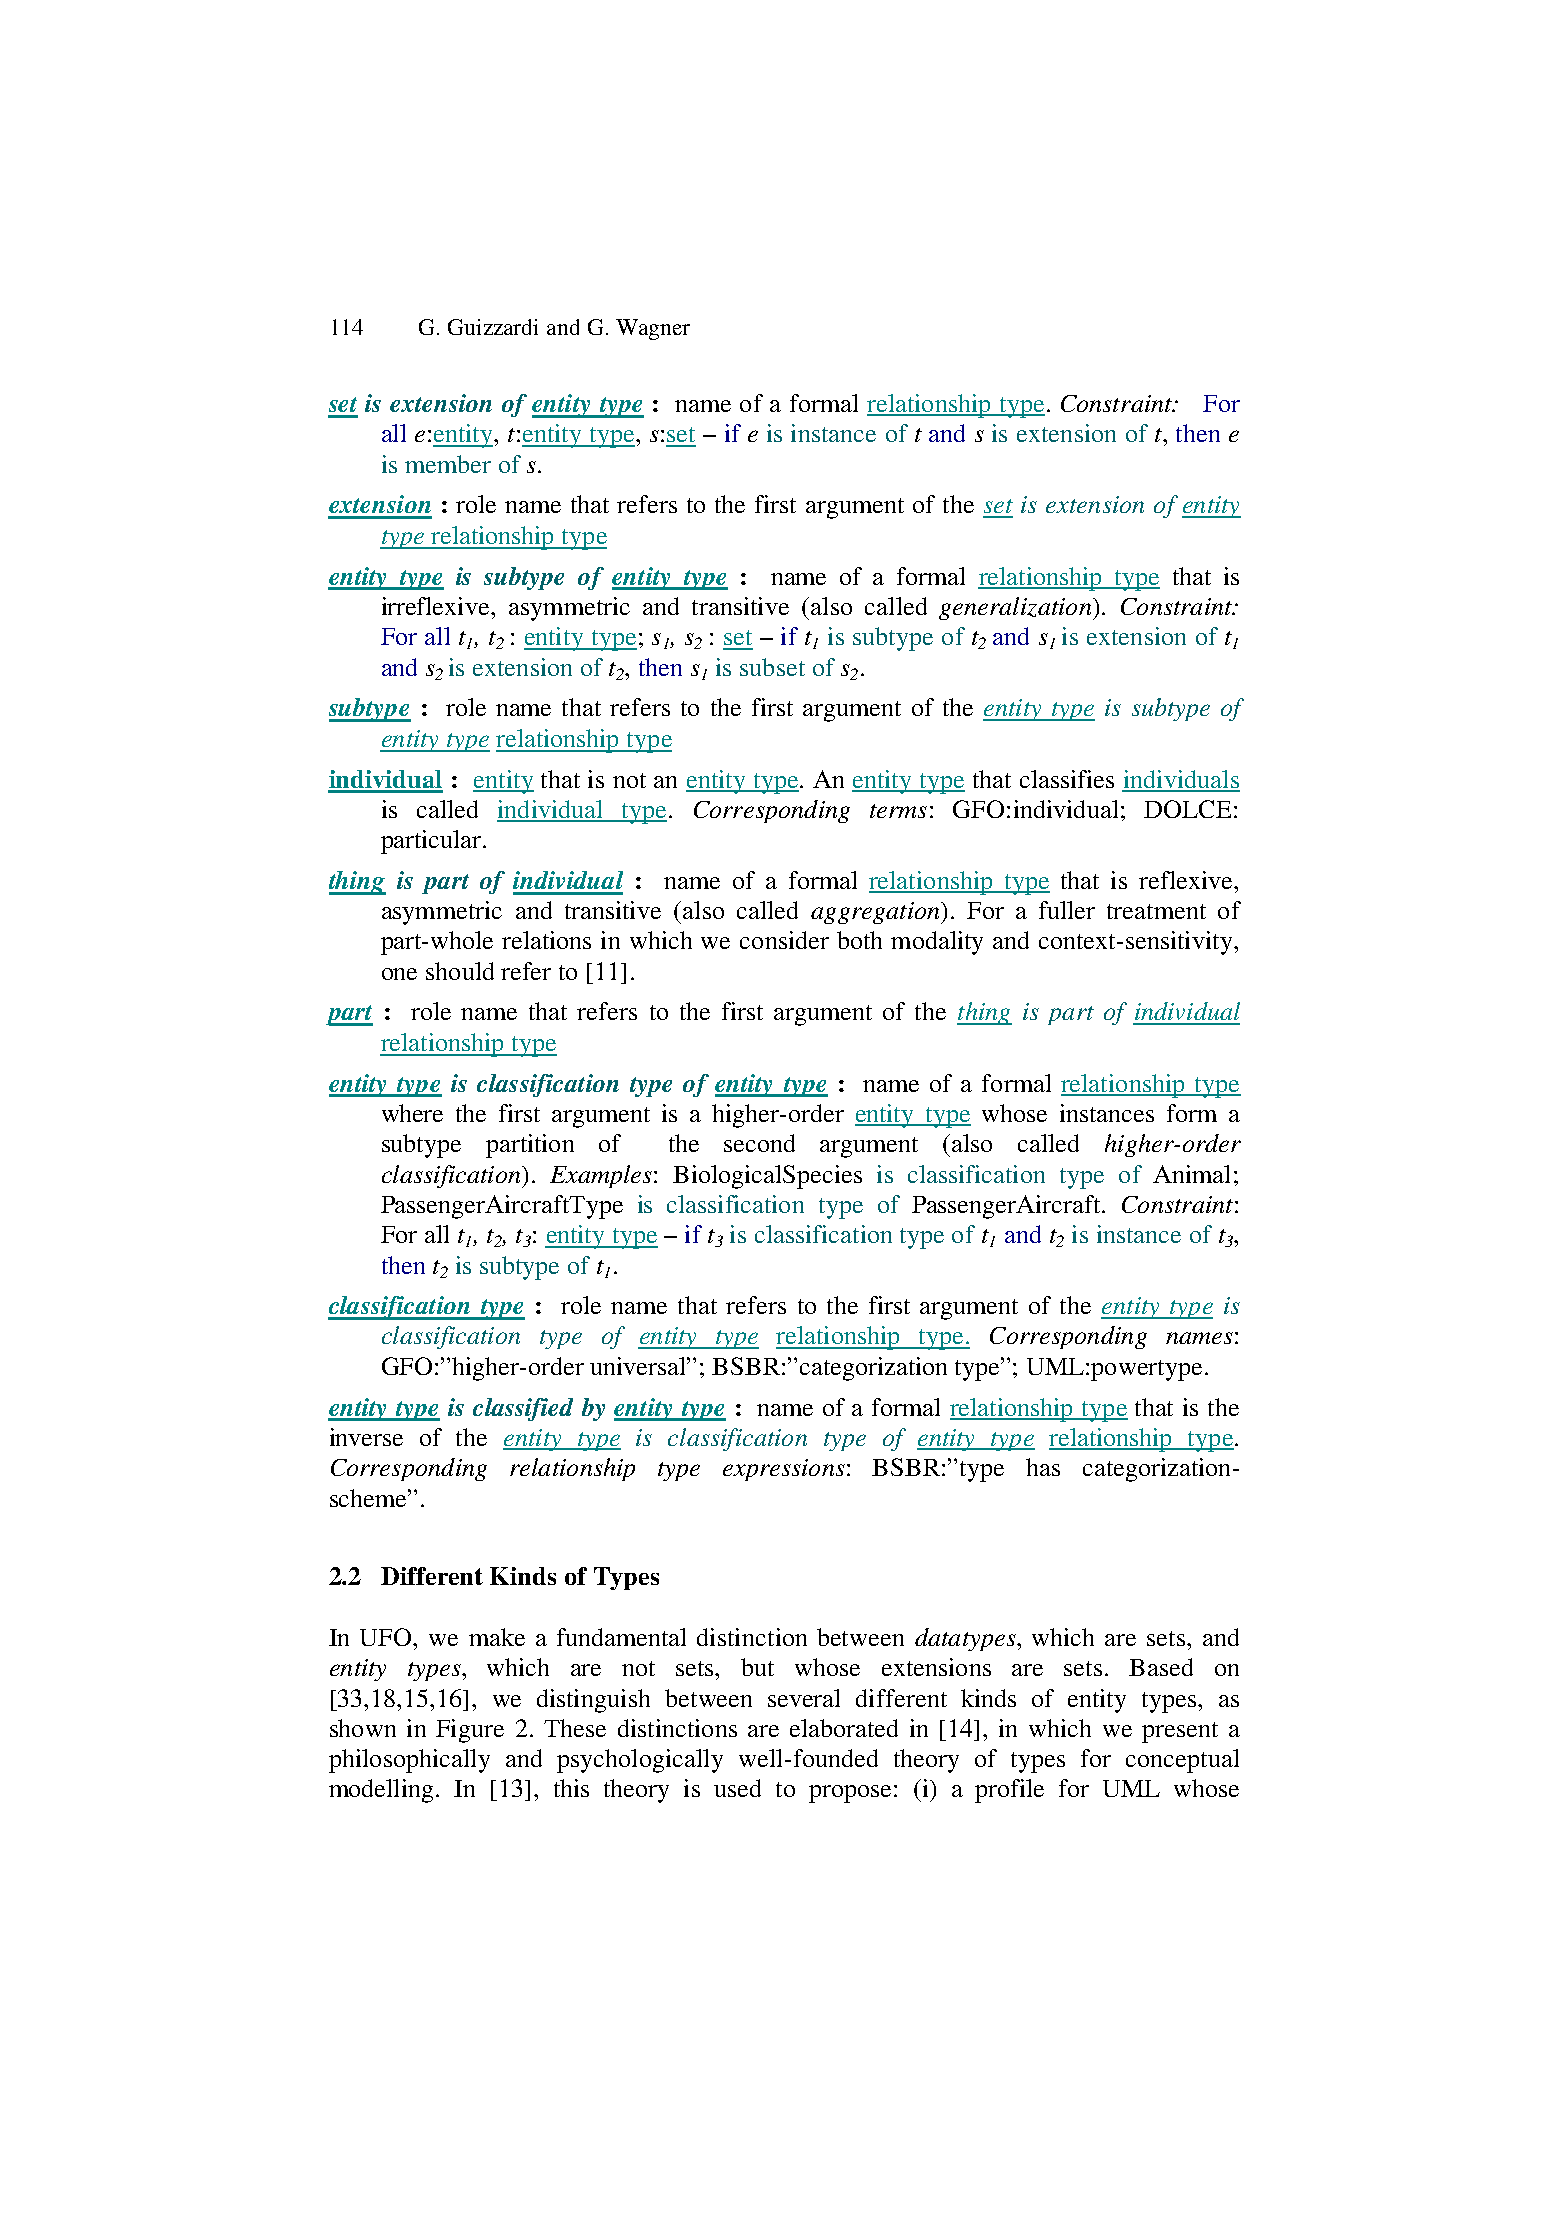 The image size is (1568, 2218). Describe the element at coordinates (1043, 1467) in the screenshot. I see `has` at that location.
